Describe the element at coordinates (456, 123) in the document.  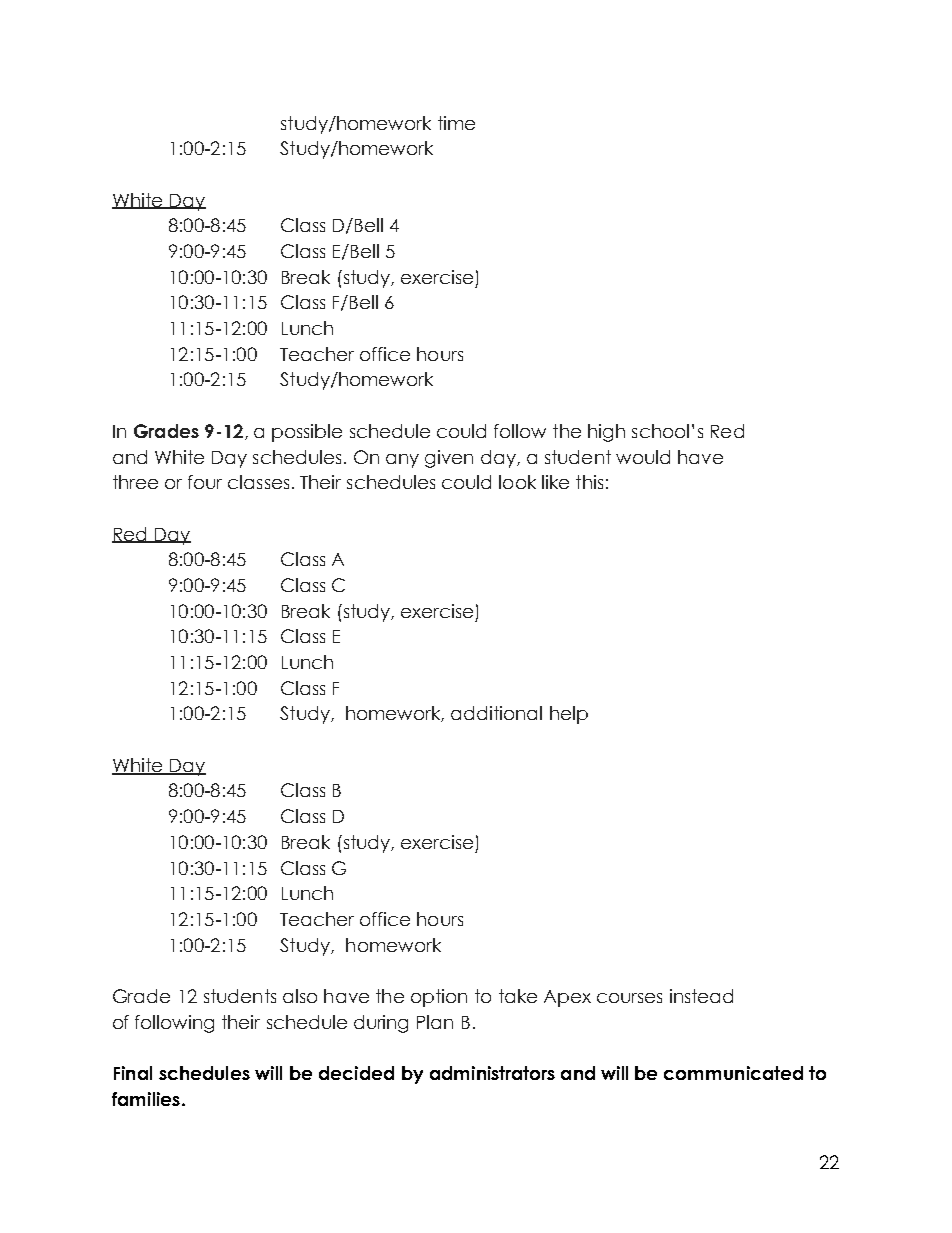
I see `time` at that location.
